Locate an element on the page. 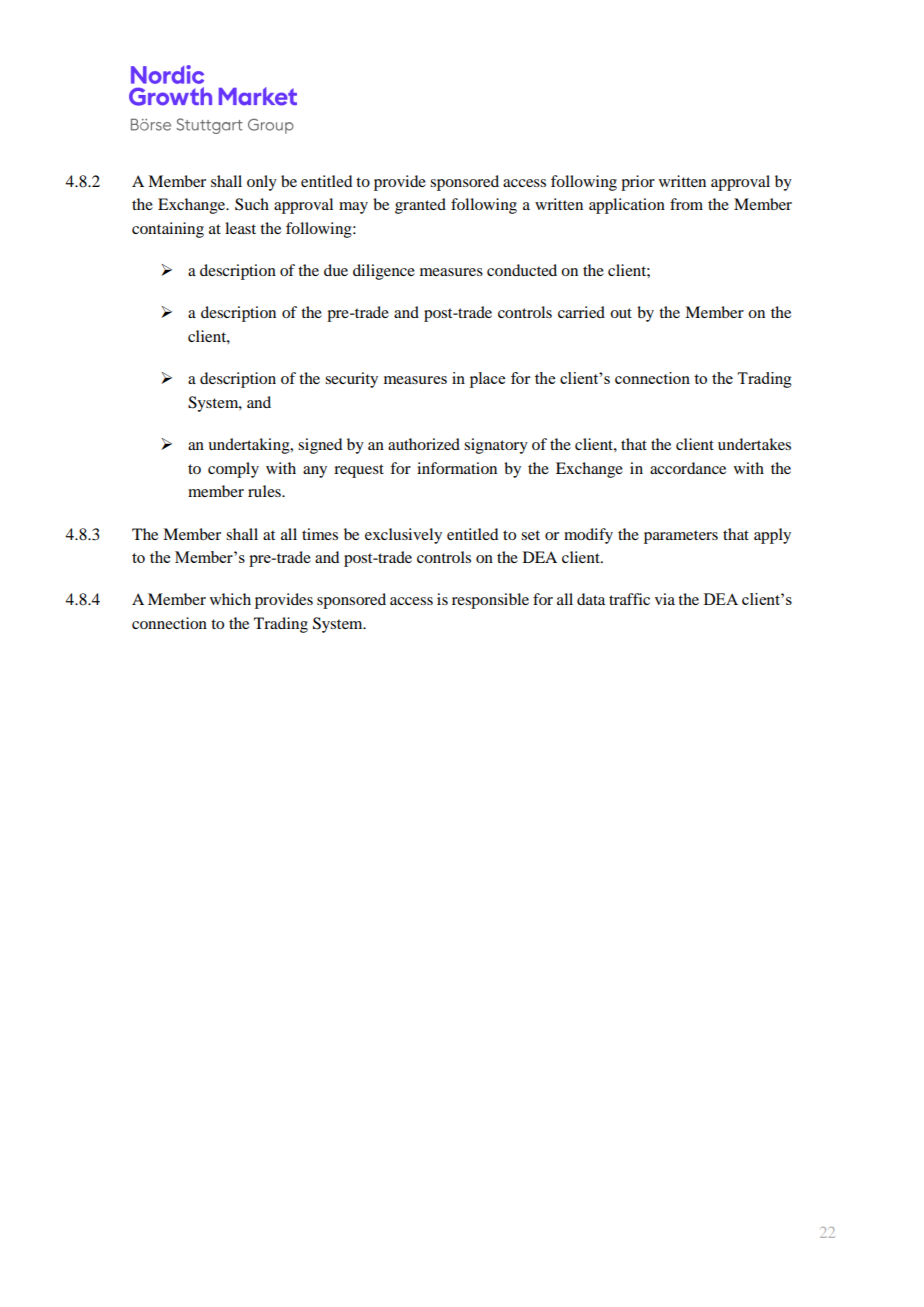 The image size is (924, 1307). undertakes is located at coordinates (754, 444).
